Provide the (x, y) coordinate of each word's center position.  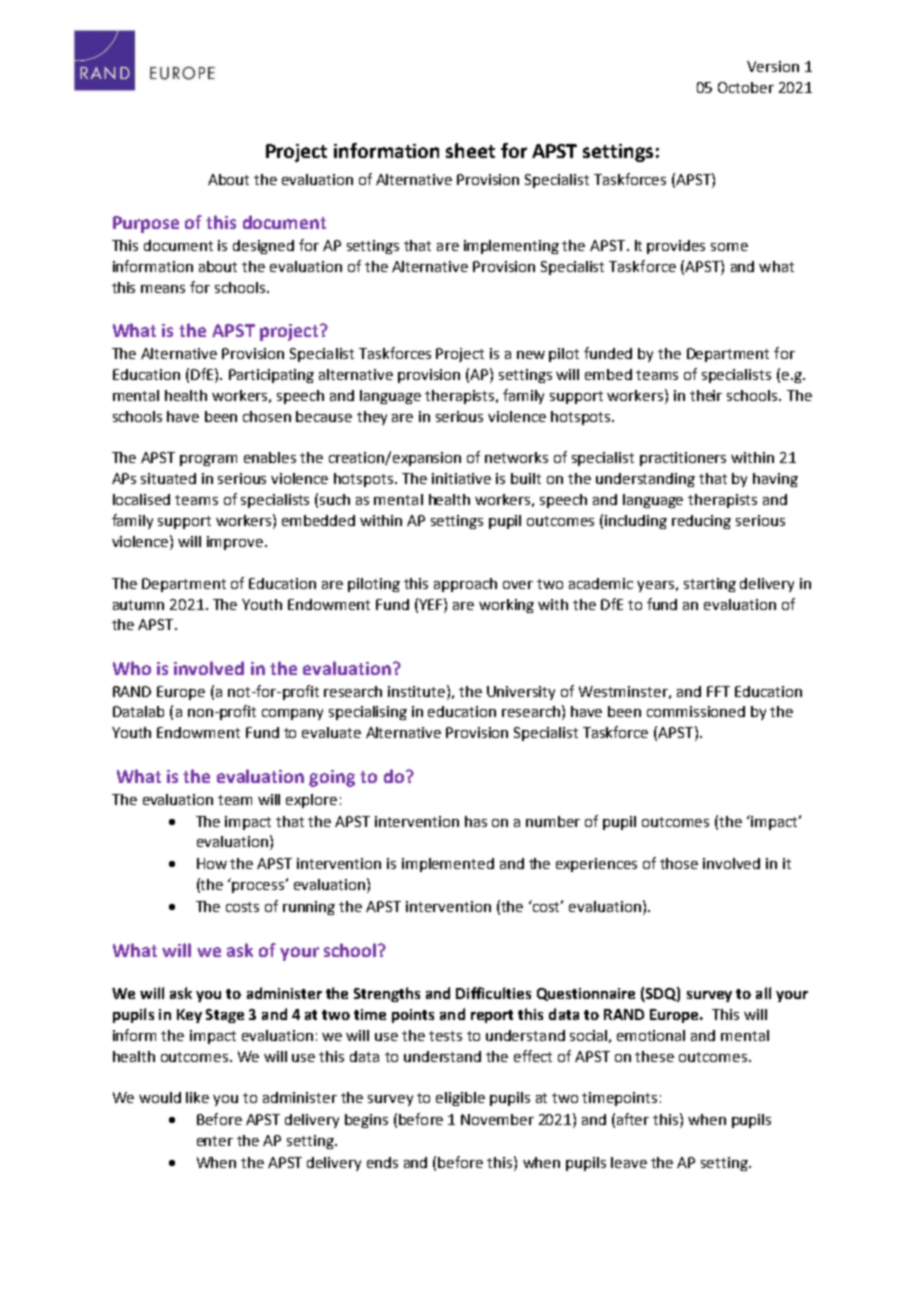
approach (465, 585)
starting (710, 585)
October (746, 87)
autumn (138, 605)
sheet (470, 150)
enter (215, 1141)
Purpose (146, 224)
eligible (460, 1099)
